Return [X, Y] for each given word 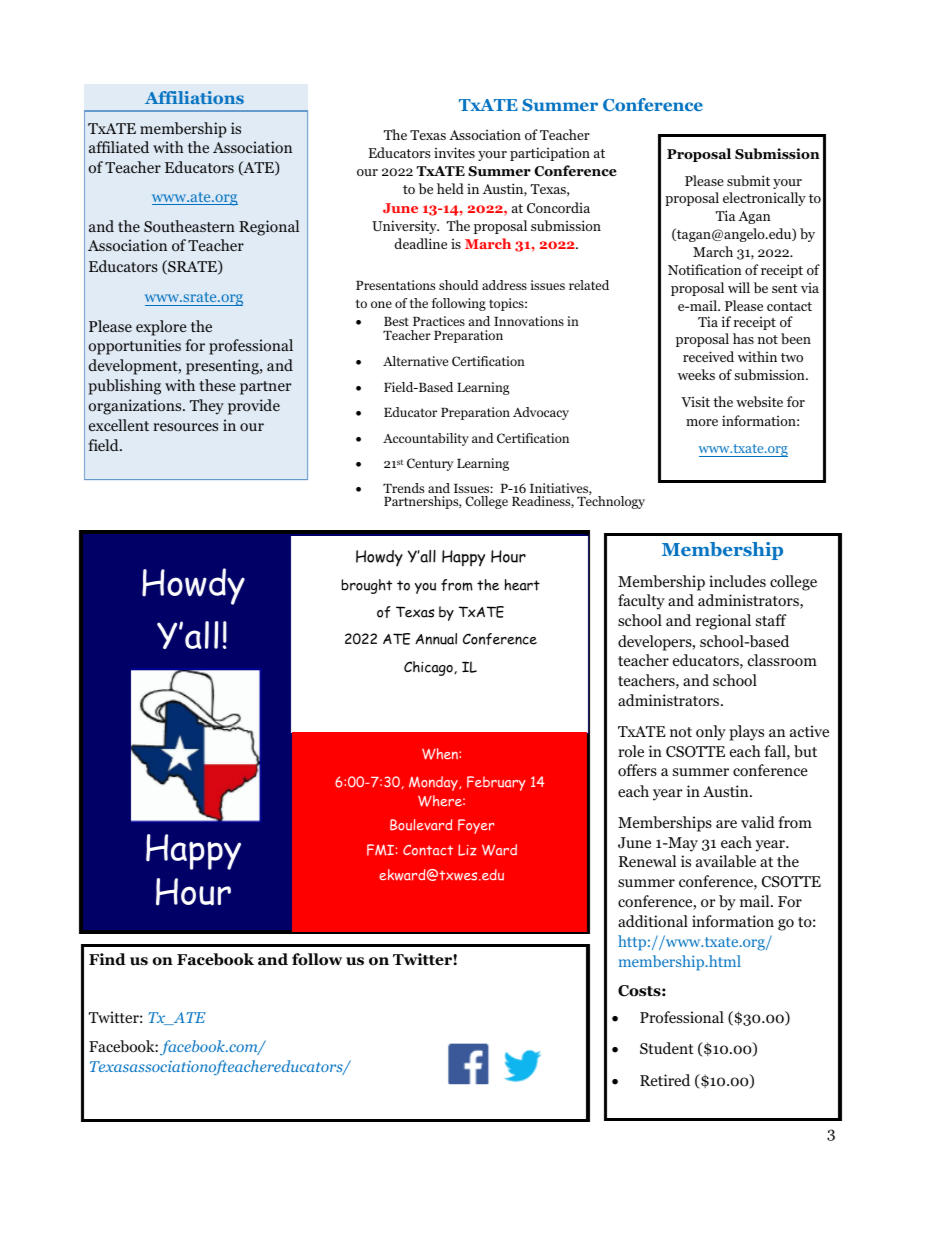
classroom [782, 660]
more [702, 422]
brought [366, 586]
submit [748, 180]
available [726, 861]
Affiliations [194, 97]
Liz [467, 850]
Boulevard [421, 825]
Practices [439, 321]
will [739, 287]
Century [430, 464]
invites [454, 152]
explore [161, 328]
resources [185, 427]
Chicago [429, 668]
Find [107, 959]
